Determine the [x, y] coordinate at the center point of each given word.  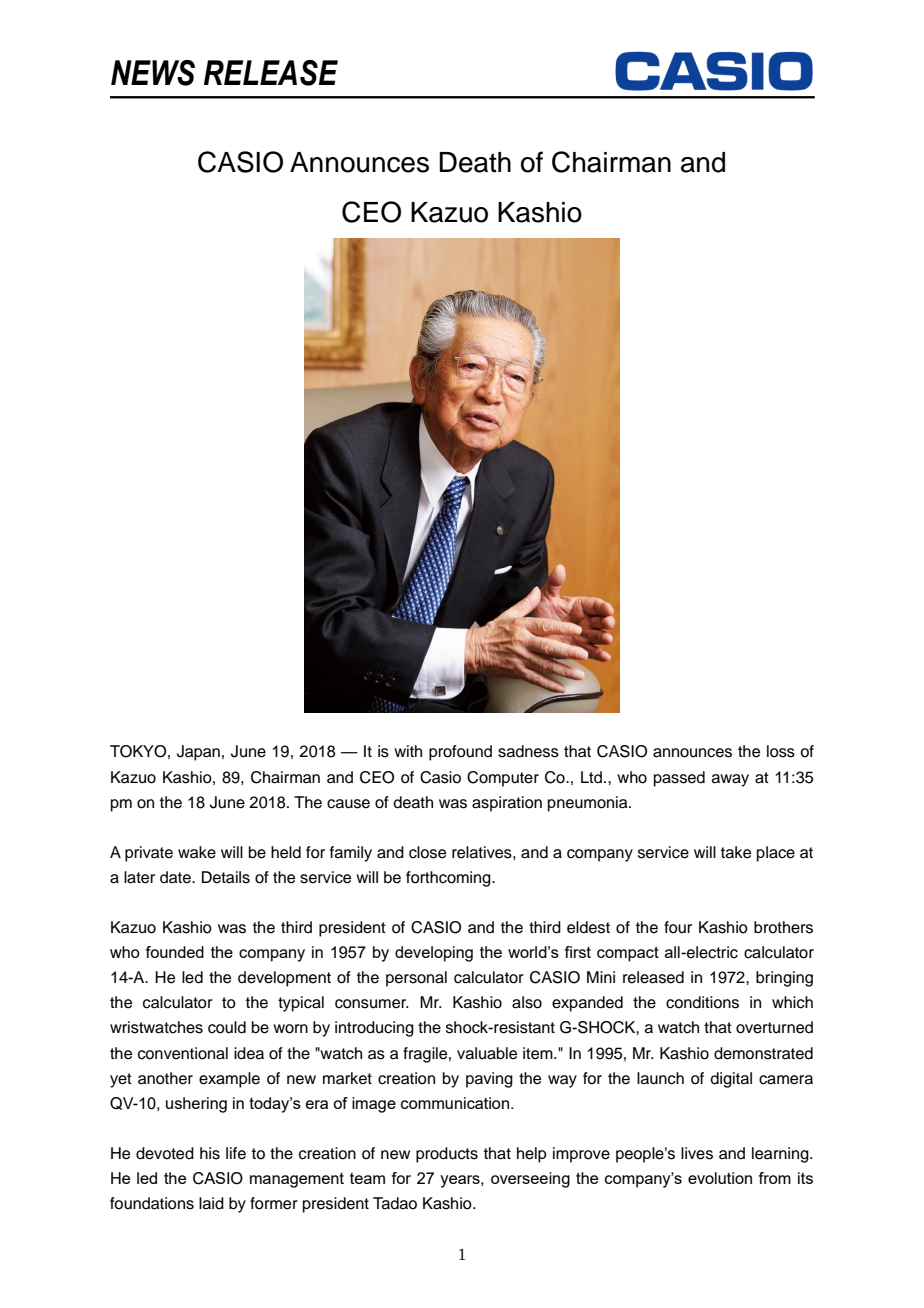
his [210, 1153]
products [447, 1155]
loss [781, 751]
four [678, 927]
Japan [198, 753]
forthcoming [449, 879]
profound [460, 753]
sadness [528, 751]
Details [226, 877]
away [730, 780]
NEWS [153, 73]
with [408, 751]
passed [679, 779]
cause [348, 804]
